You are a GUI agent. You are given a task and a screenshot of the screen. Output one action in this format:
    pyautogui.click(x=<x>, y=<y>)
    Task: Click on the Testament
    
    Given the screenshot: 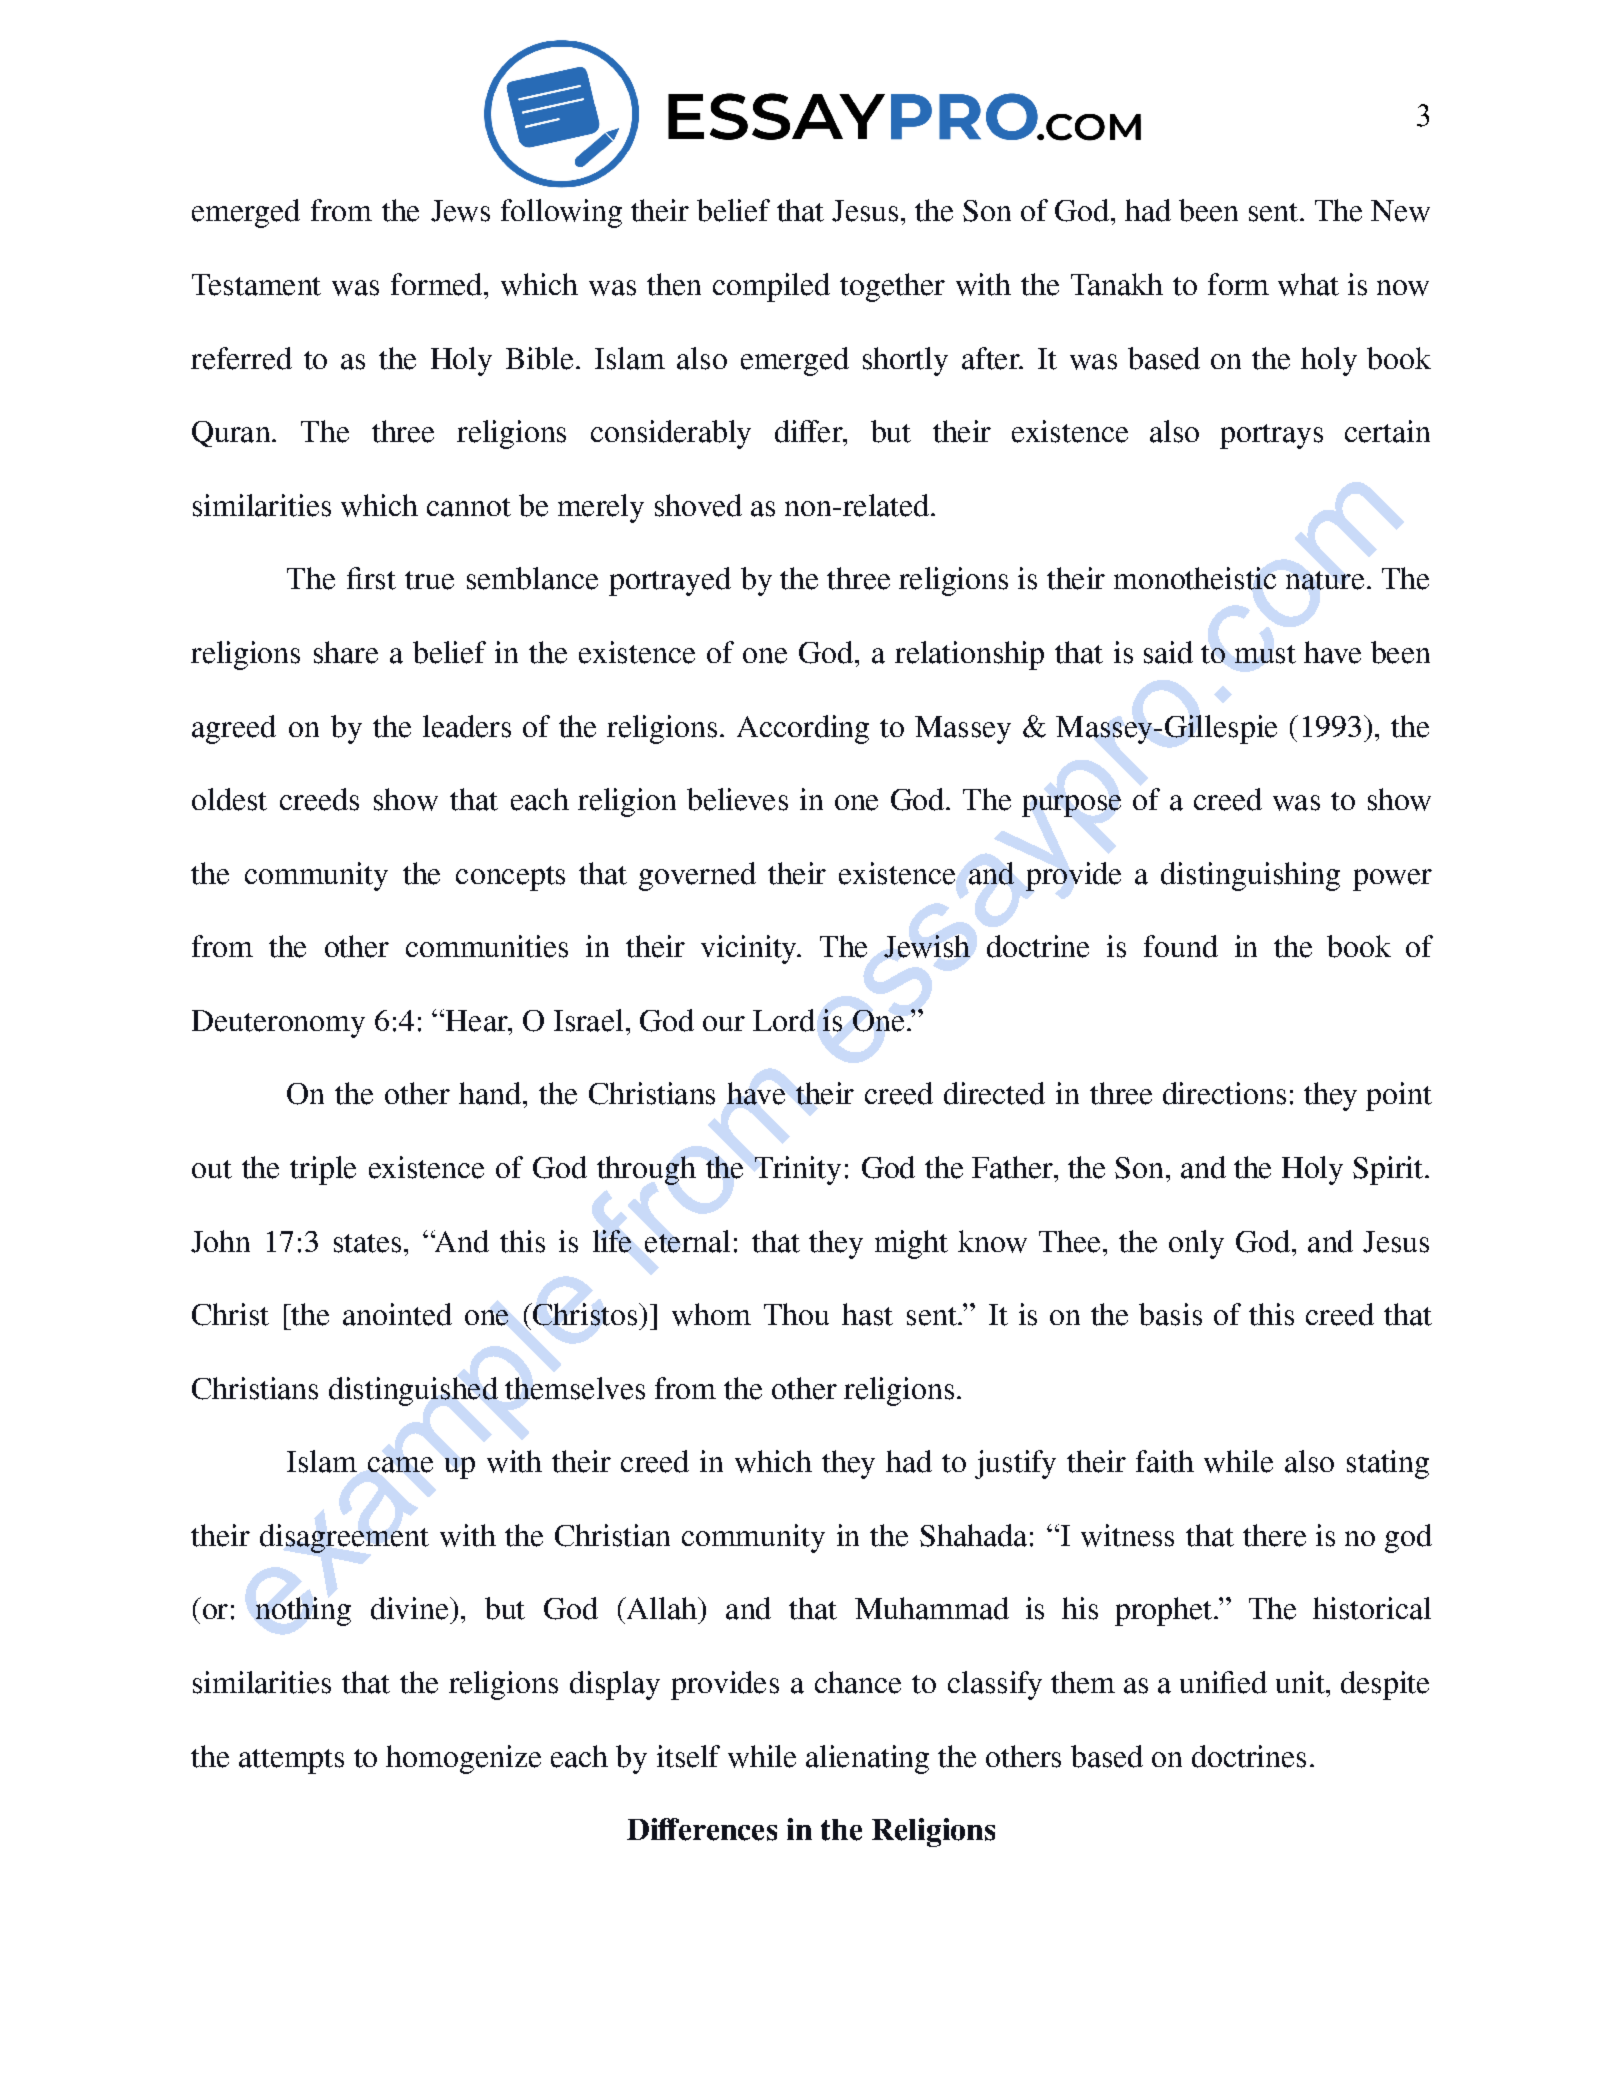 What is the action you would take?
    pyautogui.click(x=256, y=285)
